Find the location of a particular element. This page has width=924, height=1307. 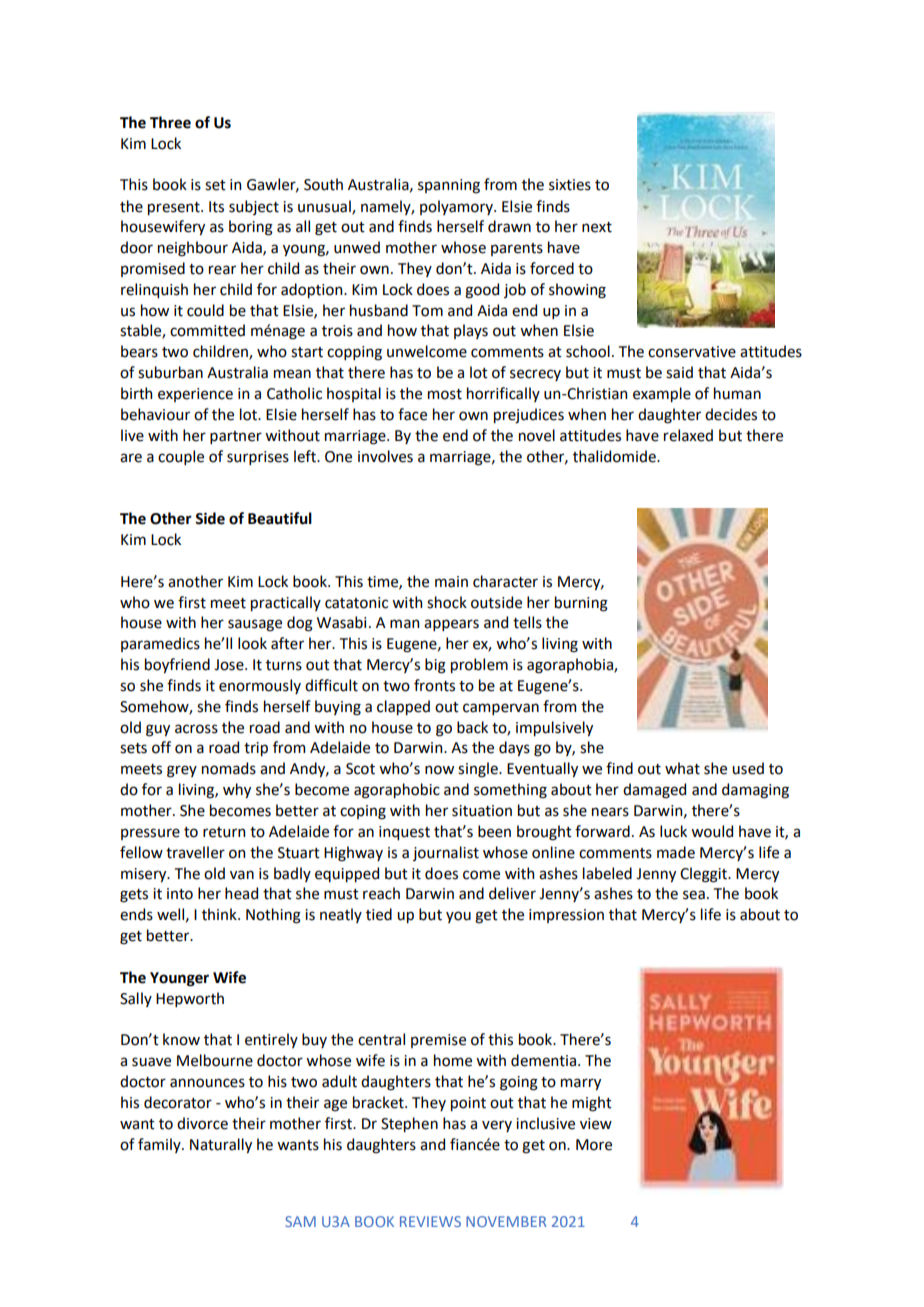

Jose is located at coordinates (230, 665).
